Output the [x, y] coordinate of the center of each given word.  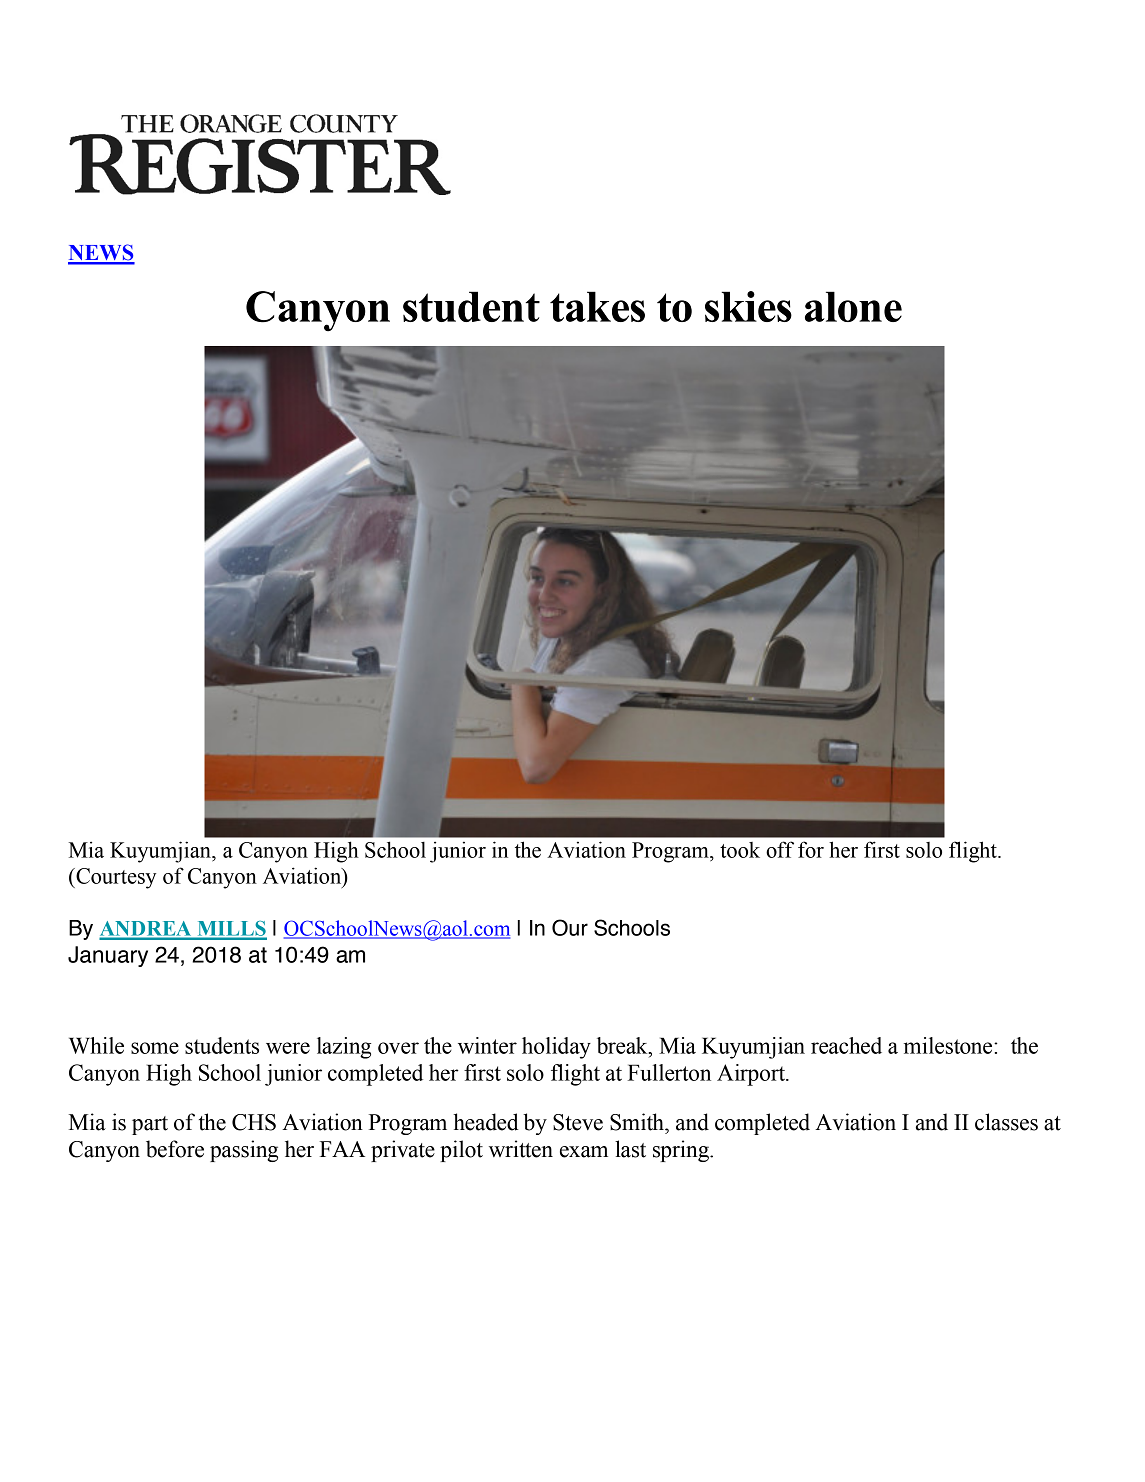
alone [853, 306]
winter [487, 1045]
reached [846, 1045]
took [740, 850]
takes [597, 306]
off [780, 849]
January [108, 956]
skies [748, 306]
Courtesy [115, 878]
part [150, 1125]
